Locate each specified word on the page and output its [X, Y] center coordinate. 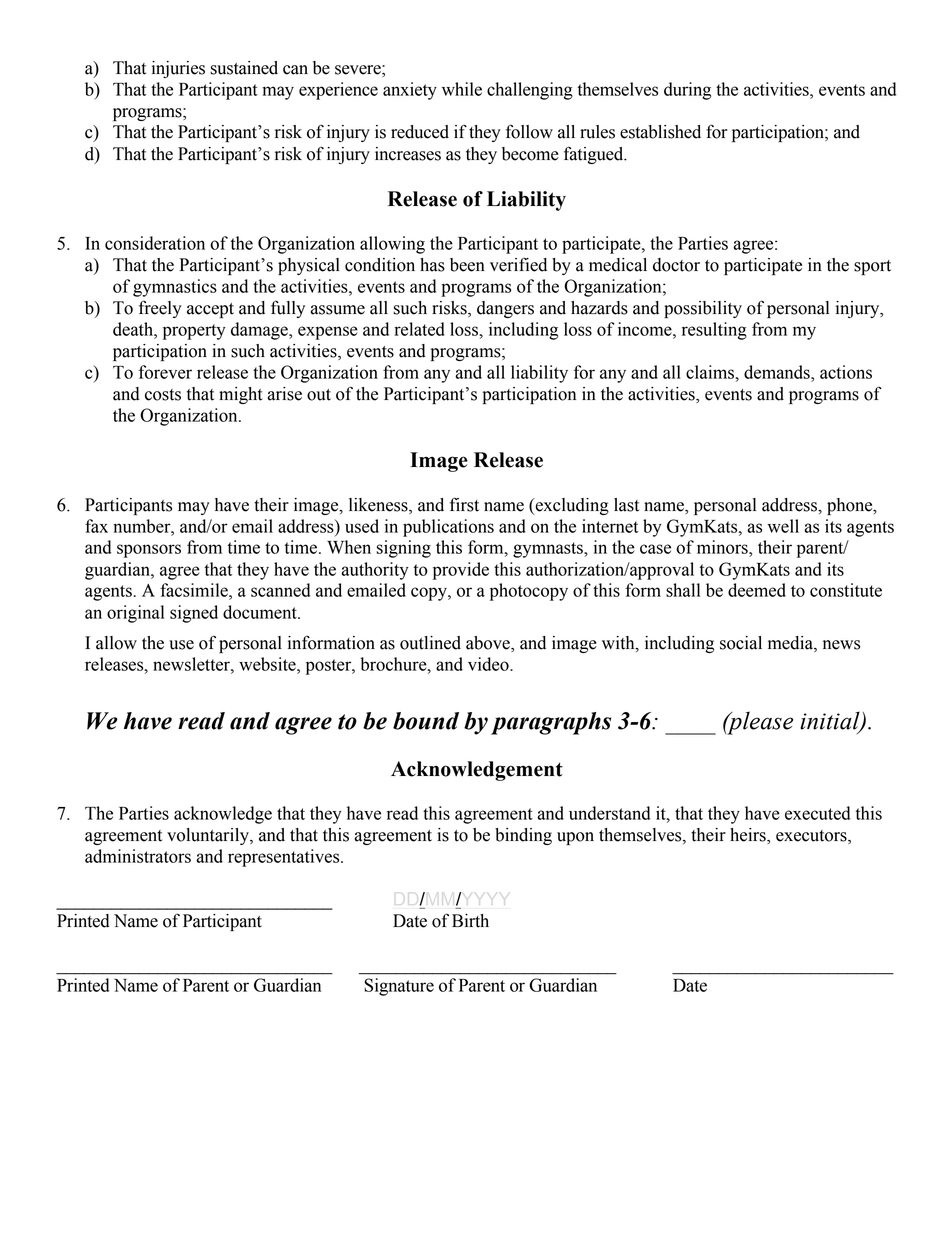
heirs [749, 836]
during [687, 91]
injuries [178, 69]
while [462, 89]
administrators [138, 856]
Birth [470, 921]
